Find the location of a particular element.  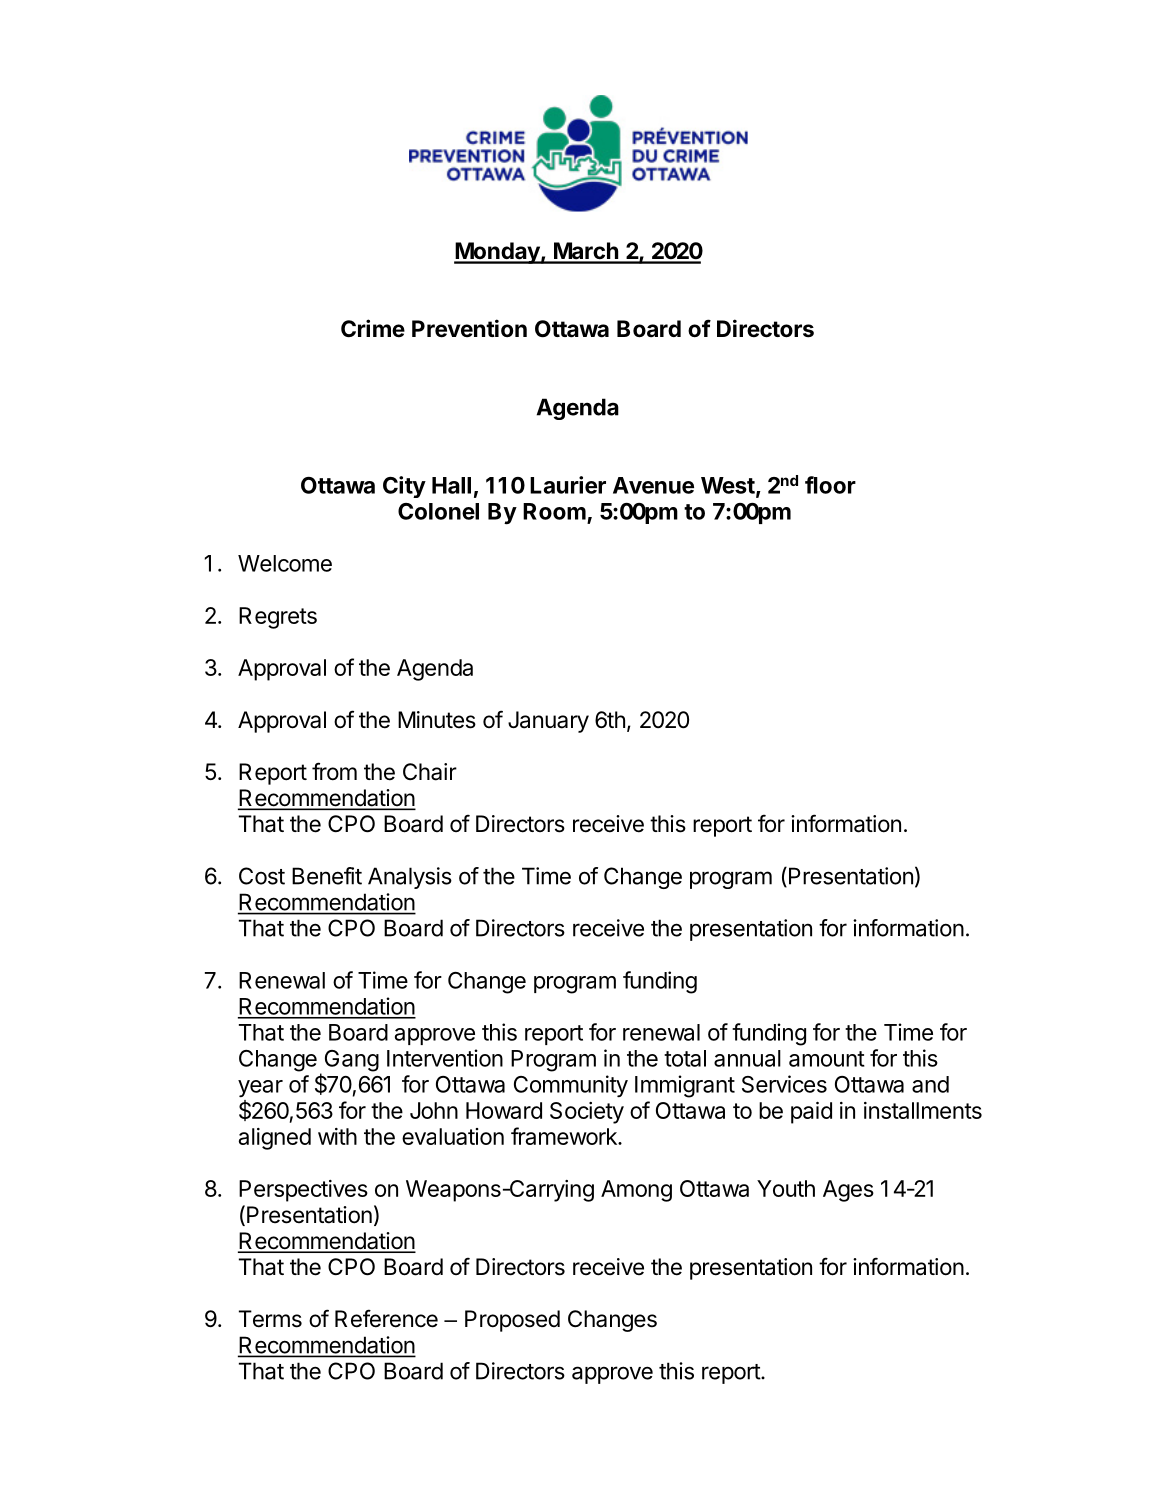

floor is located at coordinates (830, 485).
